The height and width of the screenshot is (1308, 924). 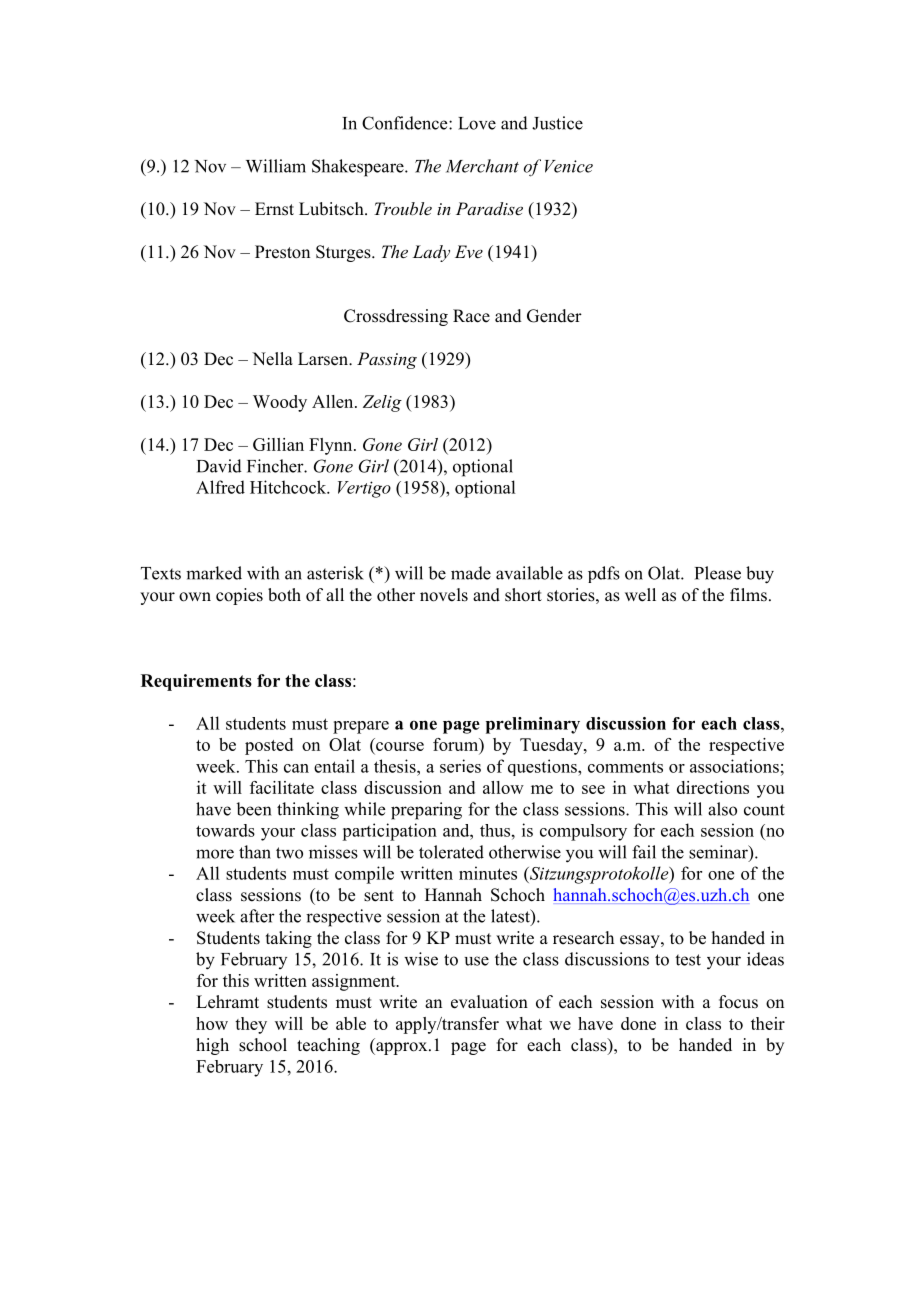 What do you see at coordinates (569, 166) in the screenshot?
I see `Venice` at bounding box center [569, 166].
